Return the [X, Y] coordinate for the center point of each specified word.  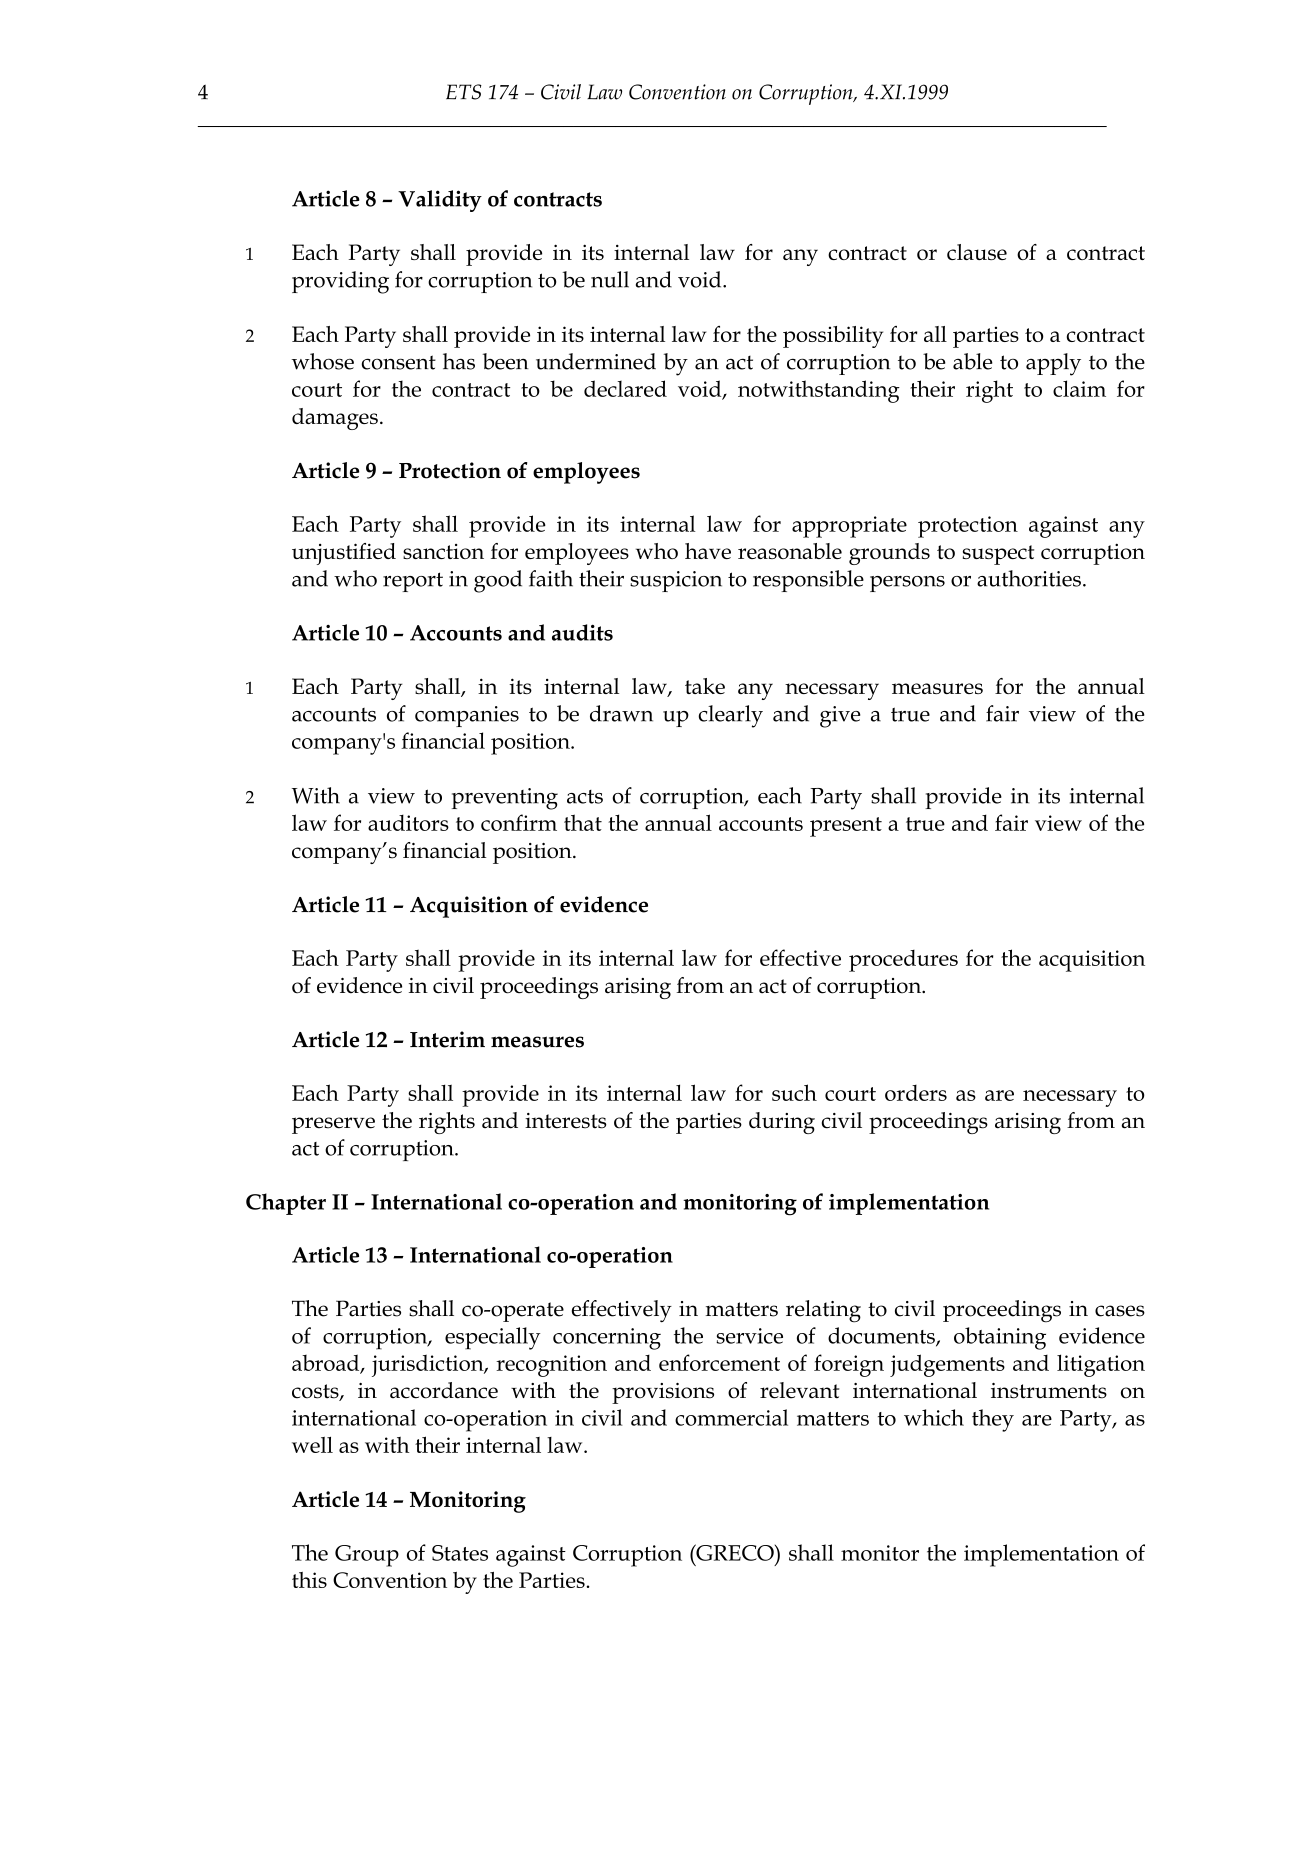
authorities [1029, 578]
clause [977, 252]
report [413, 582]
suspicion [676, 581]
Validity [440, 201]
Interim [447, 1039]
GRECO [735, 1552]
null [610, 279]
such [794, 1092]
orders [916, 1093]
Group [367, 1556]
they [993, 1420]
